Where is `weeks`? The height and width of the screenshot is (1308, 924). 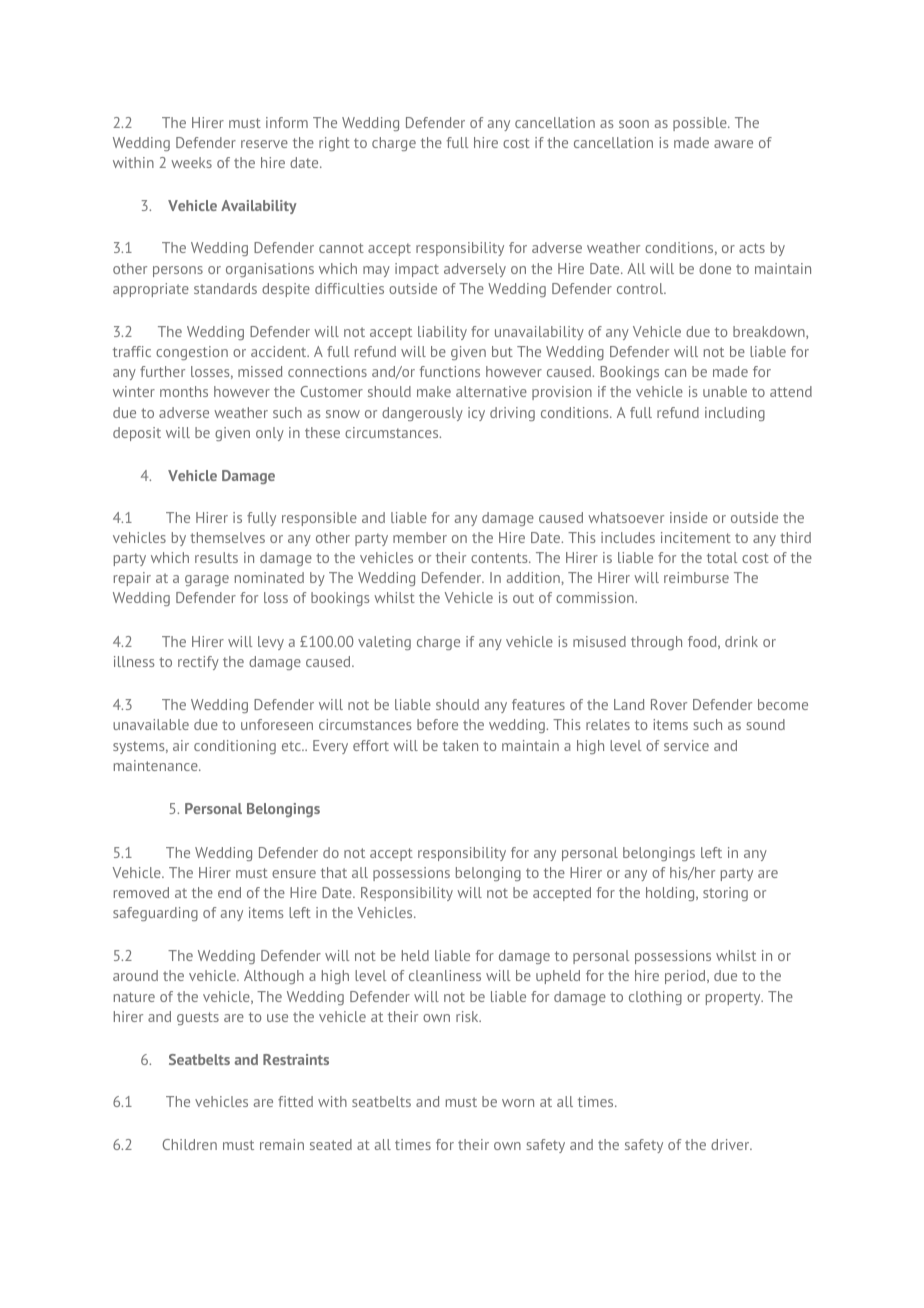 weeks is located at coordinates (191, 162).
